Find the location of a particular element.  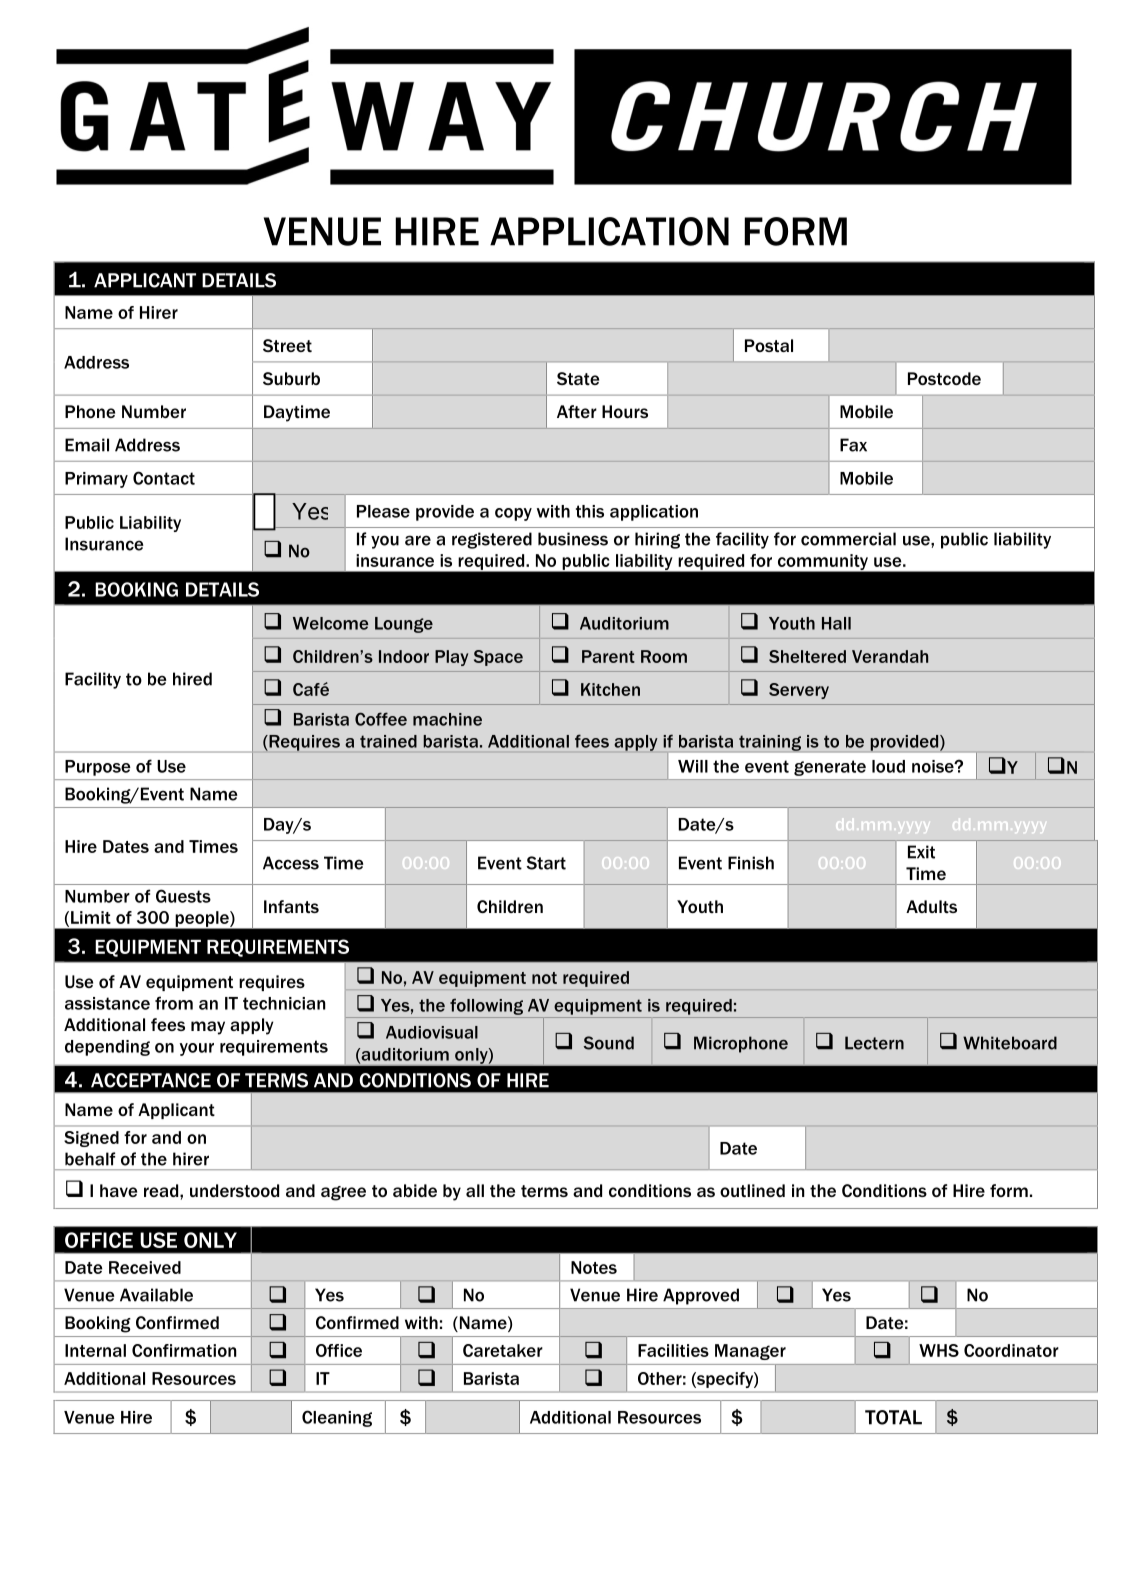

Suburb is located at coordinates (291, 378).
